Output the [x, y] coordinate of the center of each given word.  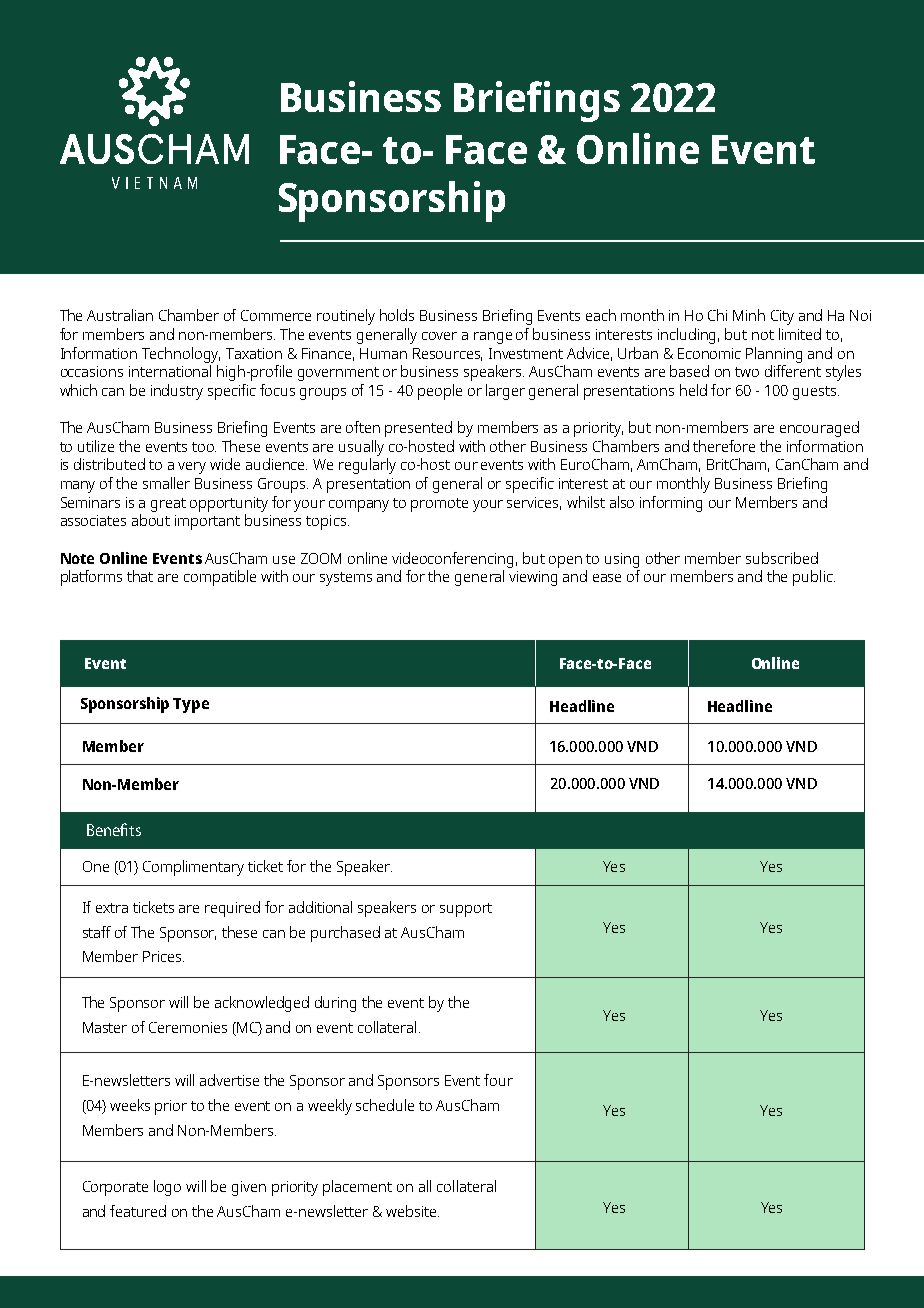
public [814, 578]
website [412, 1211]
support [466, 910]
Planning [774, 355]
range [493, 338]
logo [167, 1188]
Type [191, 705]
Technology [181, 355]
